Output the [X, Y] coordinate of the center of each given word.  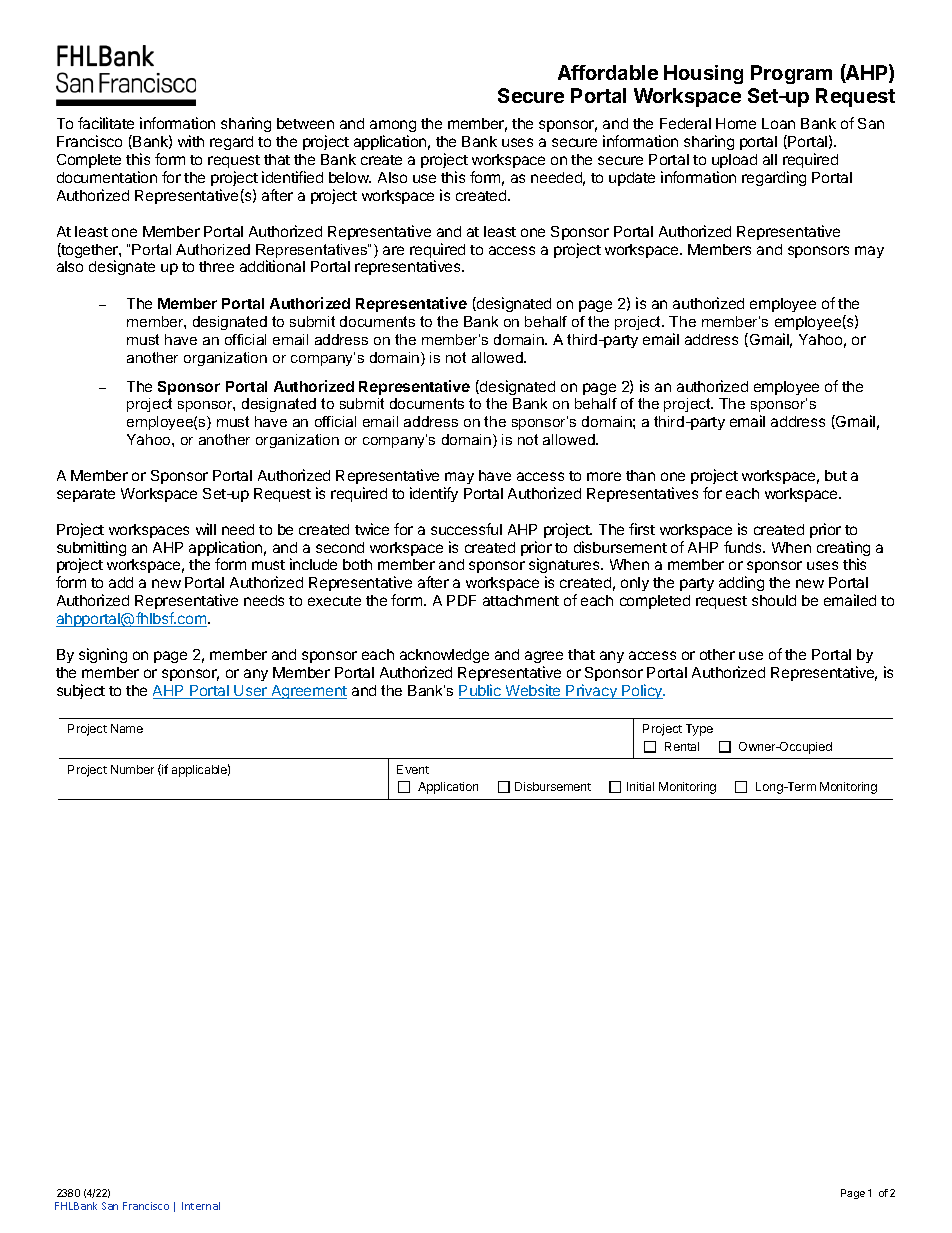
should [774, 600]
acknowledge [444, 656]
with [191, 141]
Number [132, 769]
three [216, 266]
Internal [201, 1206]
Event [413, 769]
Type [699, 730]
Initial [640, 786]
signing [103, 655]
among [393, 128]
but [836, 475]
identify [434, 494]
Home [736, 123]
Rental [682, 746]
